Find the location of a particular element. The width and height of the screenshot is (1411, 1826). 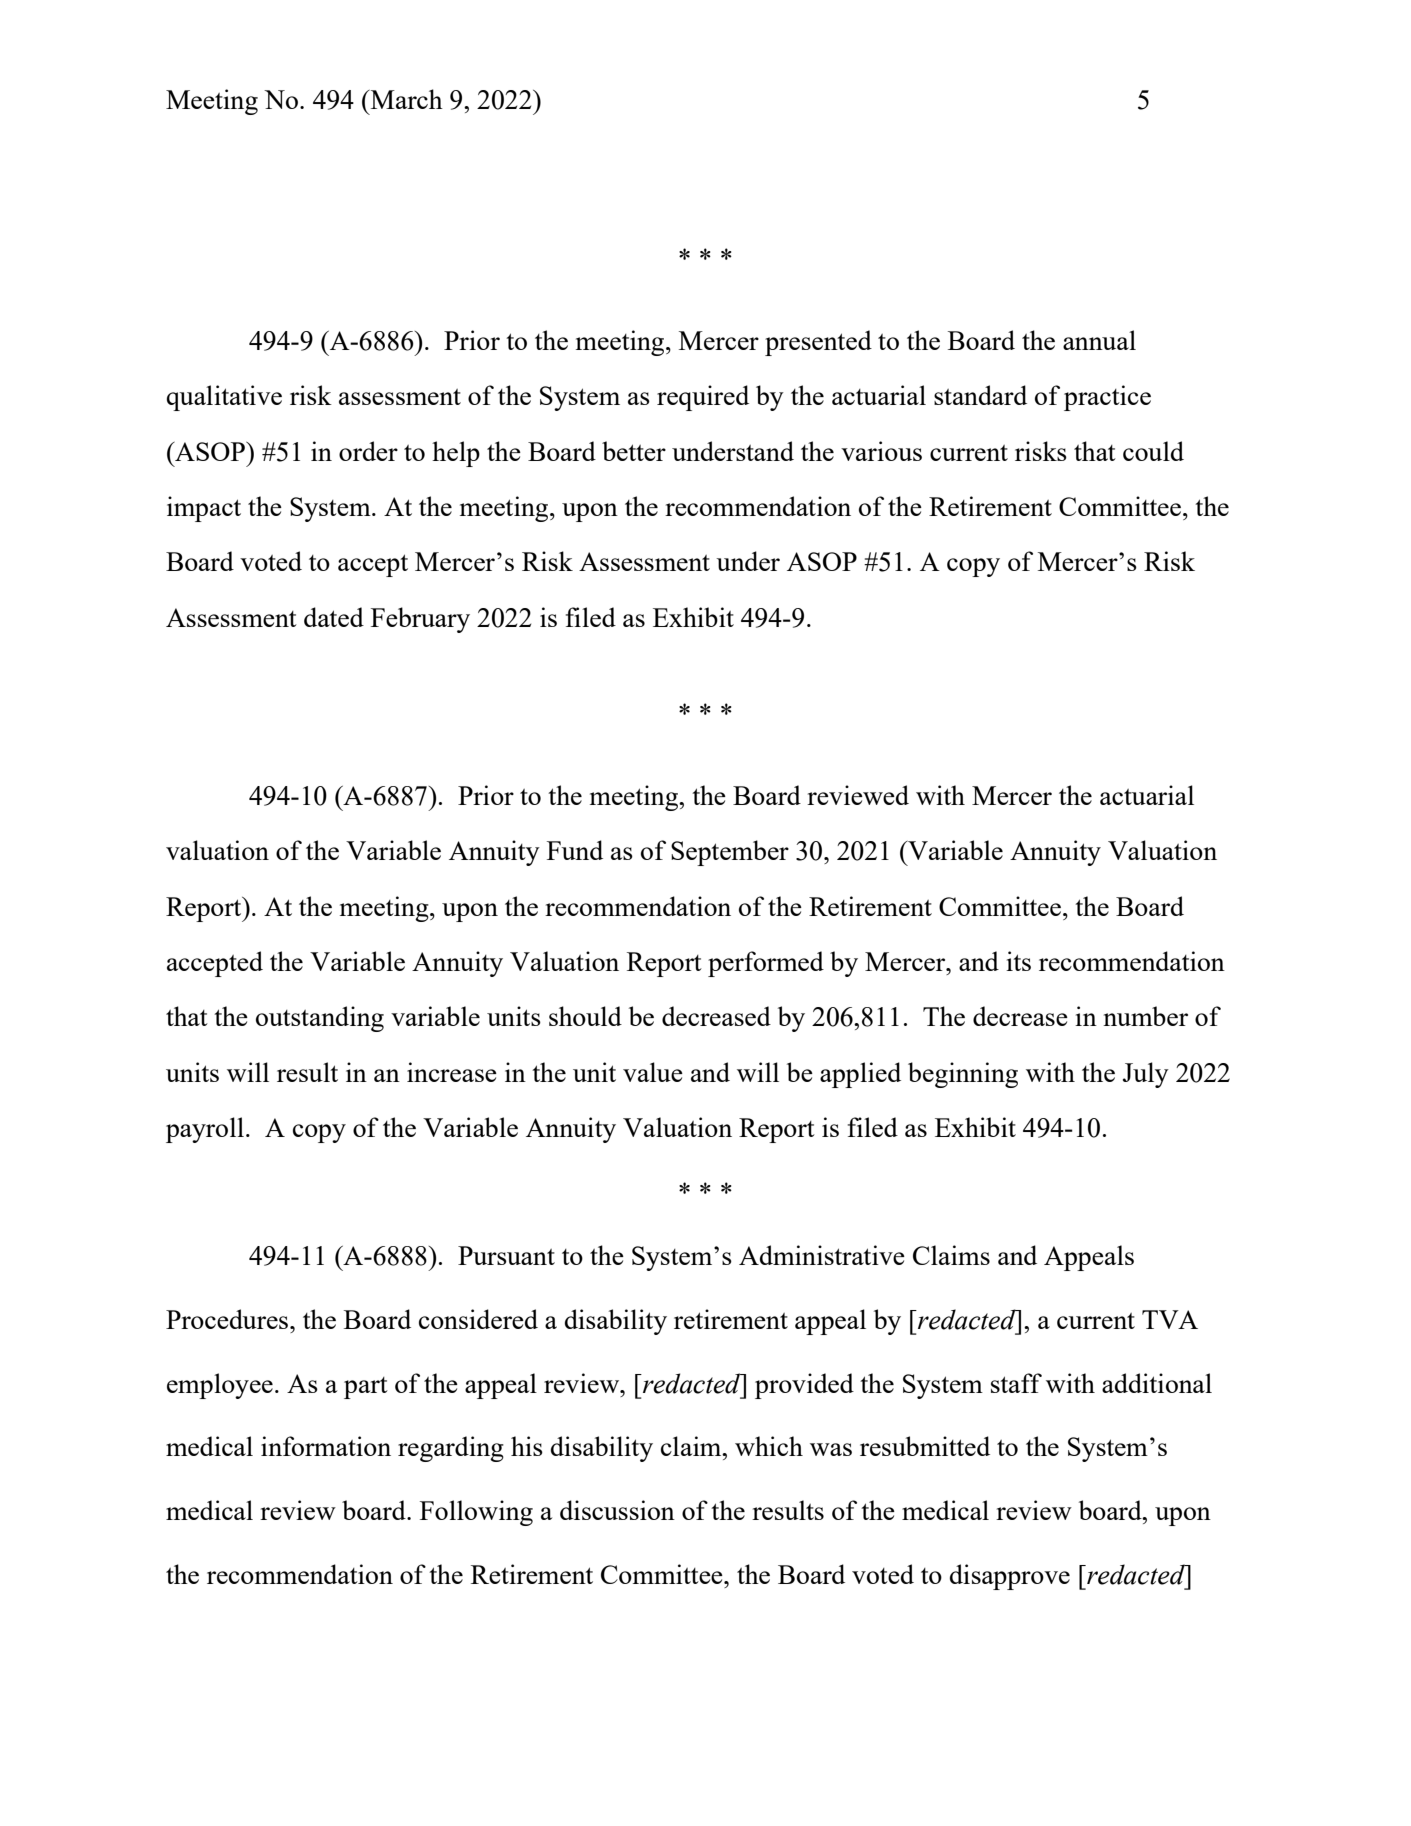

outstanding is located at coordinates (320, 1019).
